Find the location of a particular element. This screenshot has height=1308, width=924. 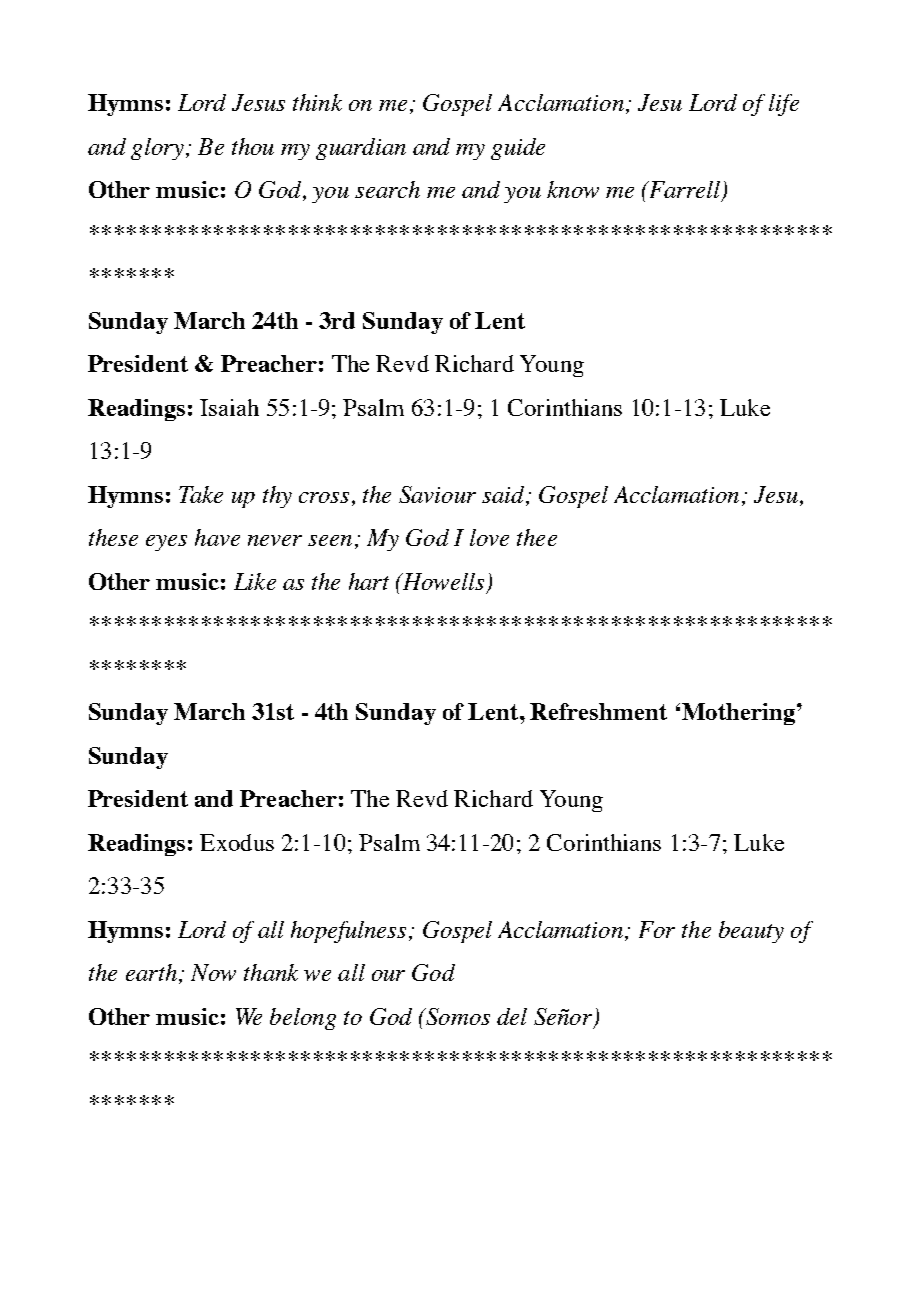

life is located at coordinates (784, 105).
